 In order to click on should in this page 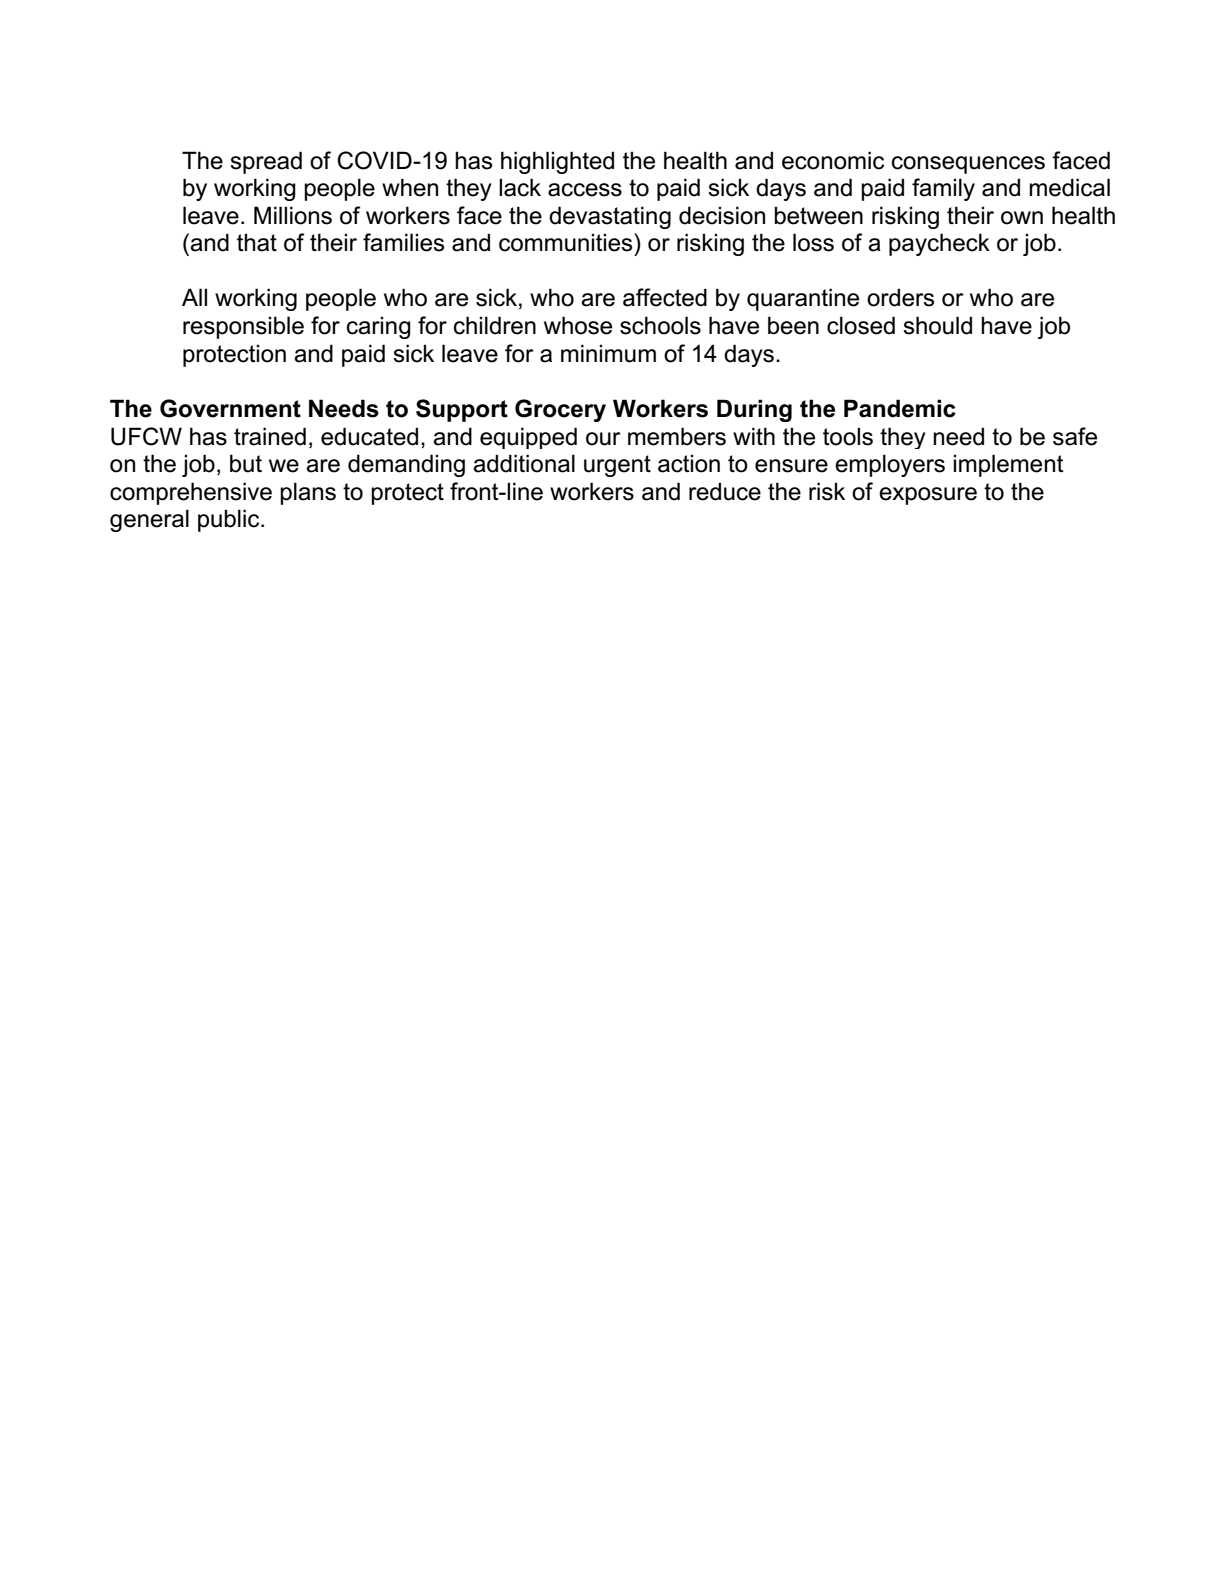, I will do `click(937, 325)`.
